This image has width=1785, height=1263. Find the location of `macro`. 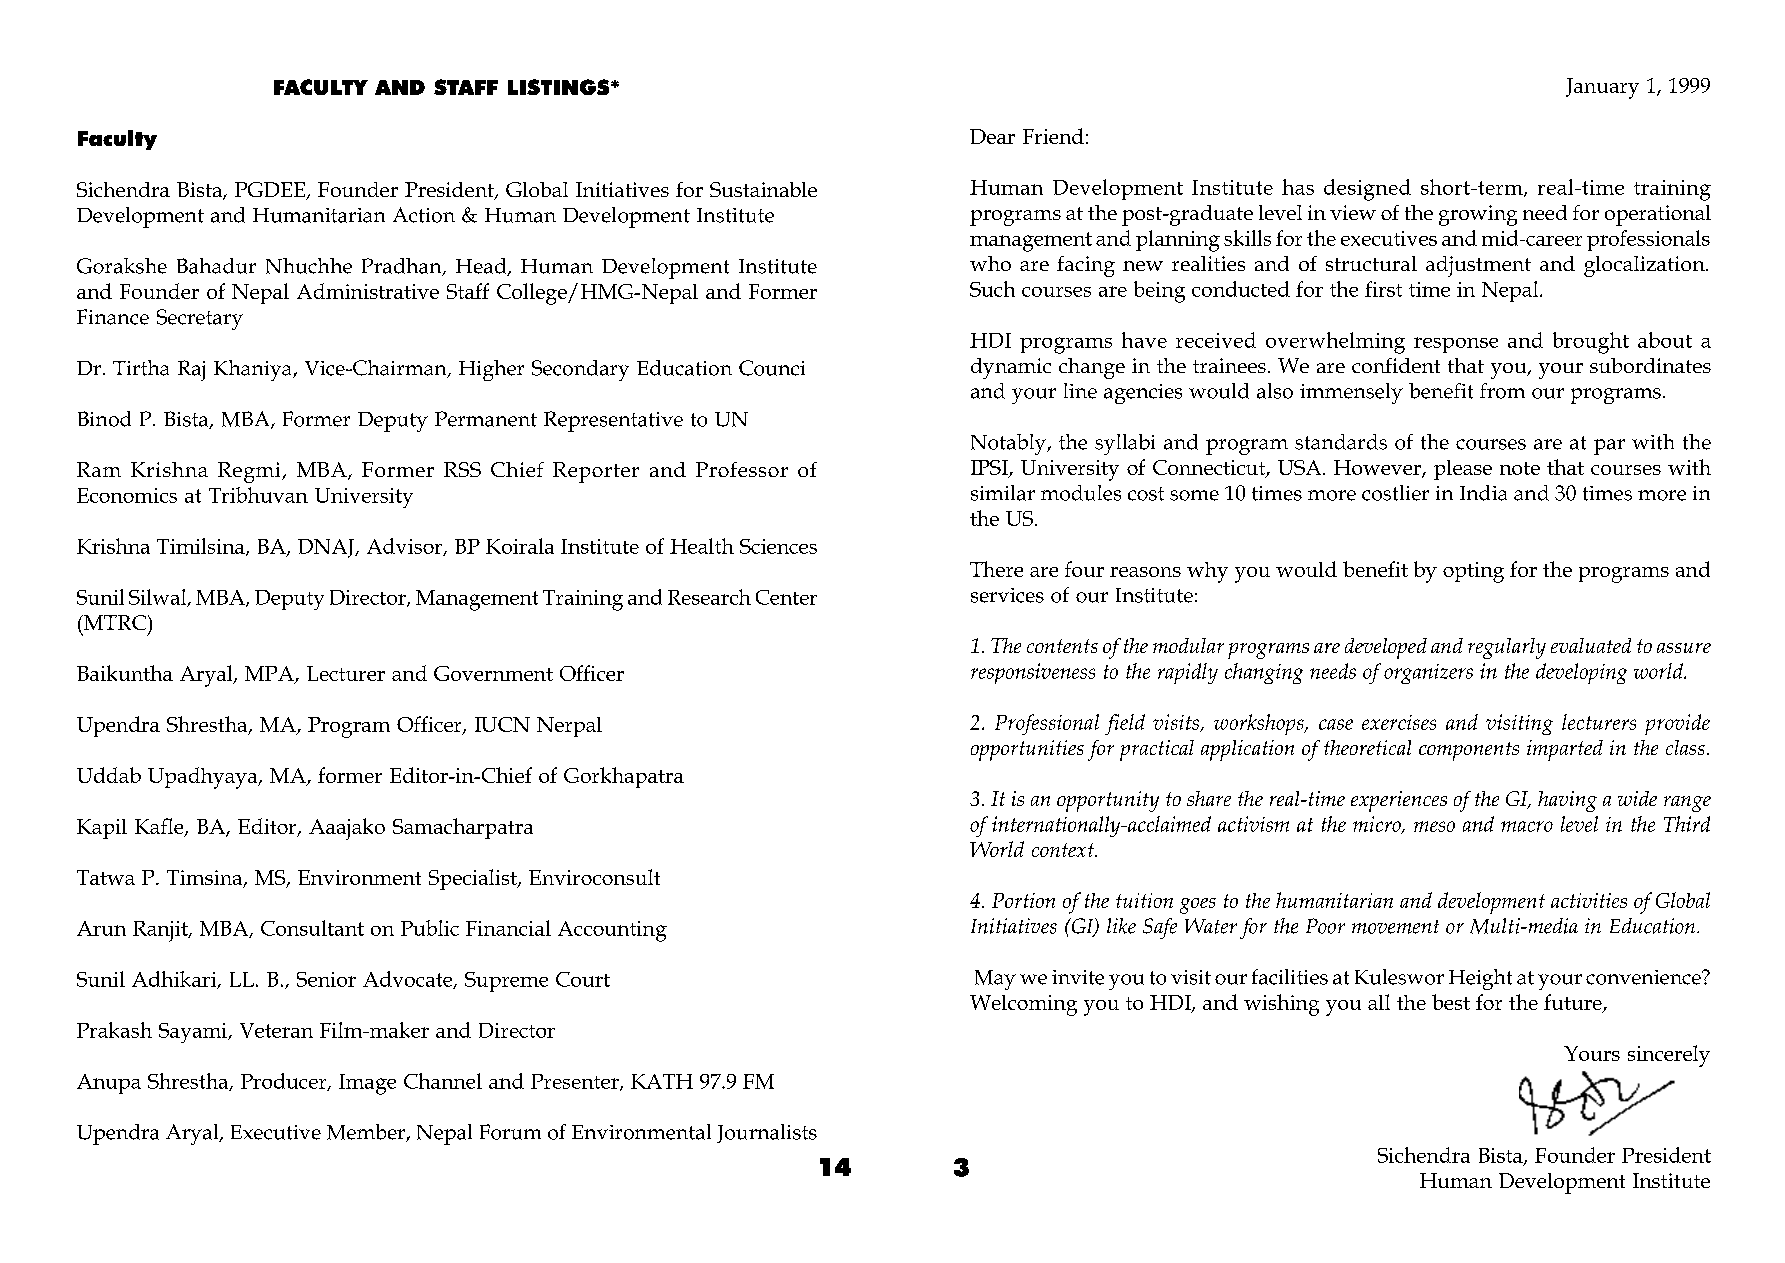

macro is located at coordinates (1527, 826).
